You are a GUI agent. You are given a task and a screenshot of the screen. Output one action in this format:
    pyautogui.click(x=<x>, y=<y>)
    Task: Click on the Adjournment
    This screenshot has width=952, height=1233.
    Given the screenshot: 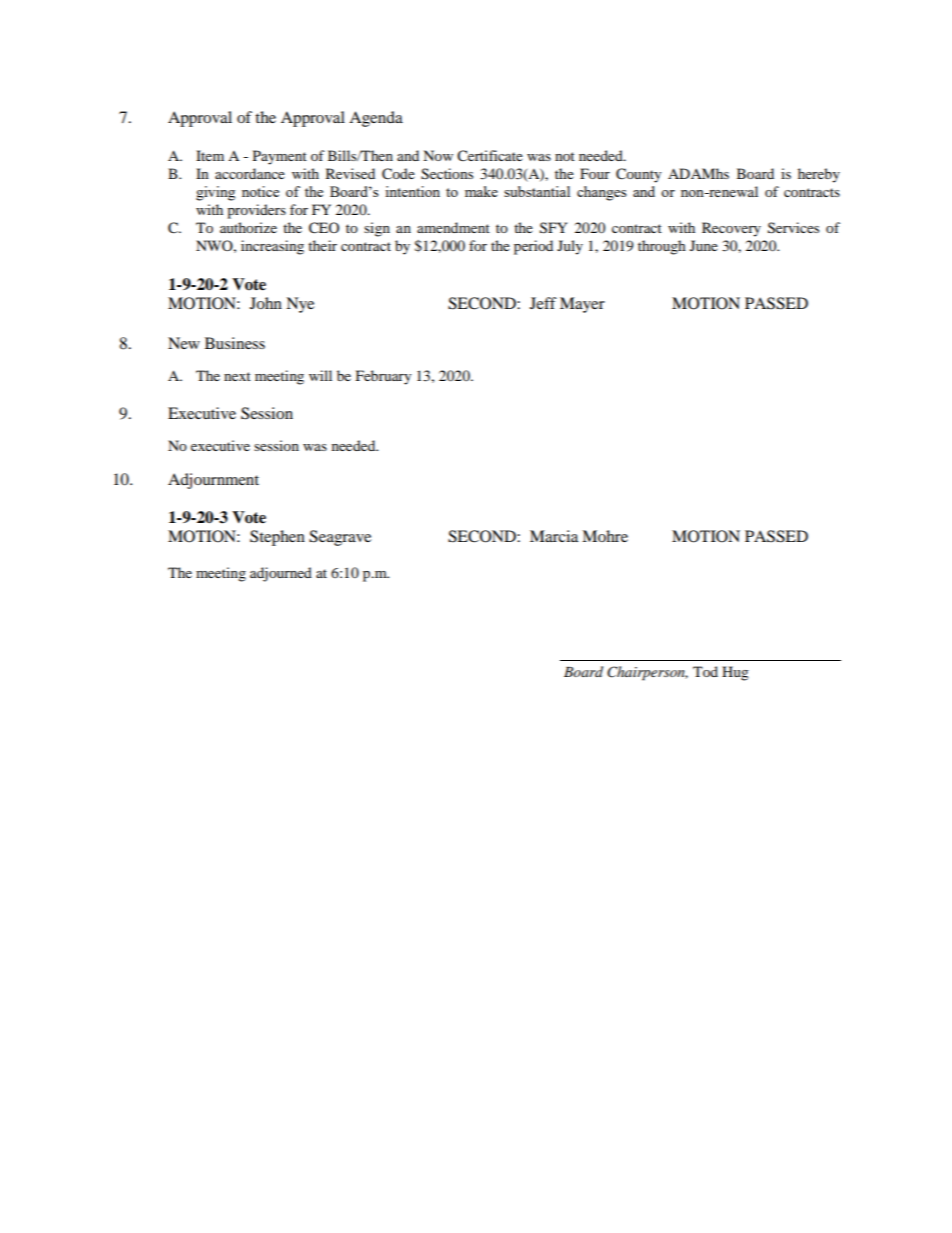 What is the action you would take?
    pyautogui.click(x=213, y=481)
